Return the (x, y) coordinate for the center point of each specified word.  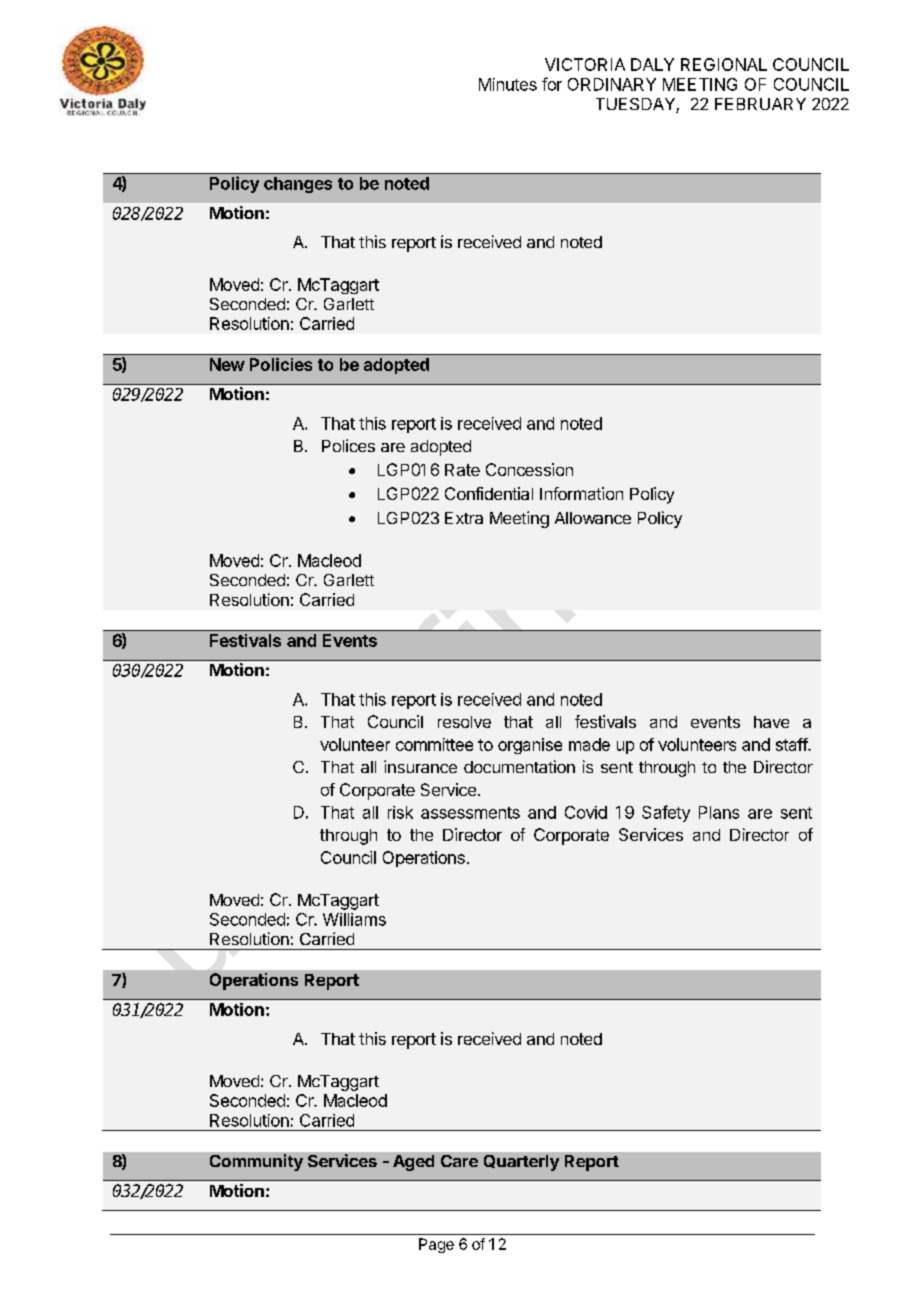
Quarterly (521, 1163)
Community (256, 1162)
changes (298, 185)
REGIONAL (724, 64)
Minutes (508, 84)
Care (459, 1161)
